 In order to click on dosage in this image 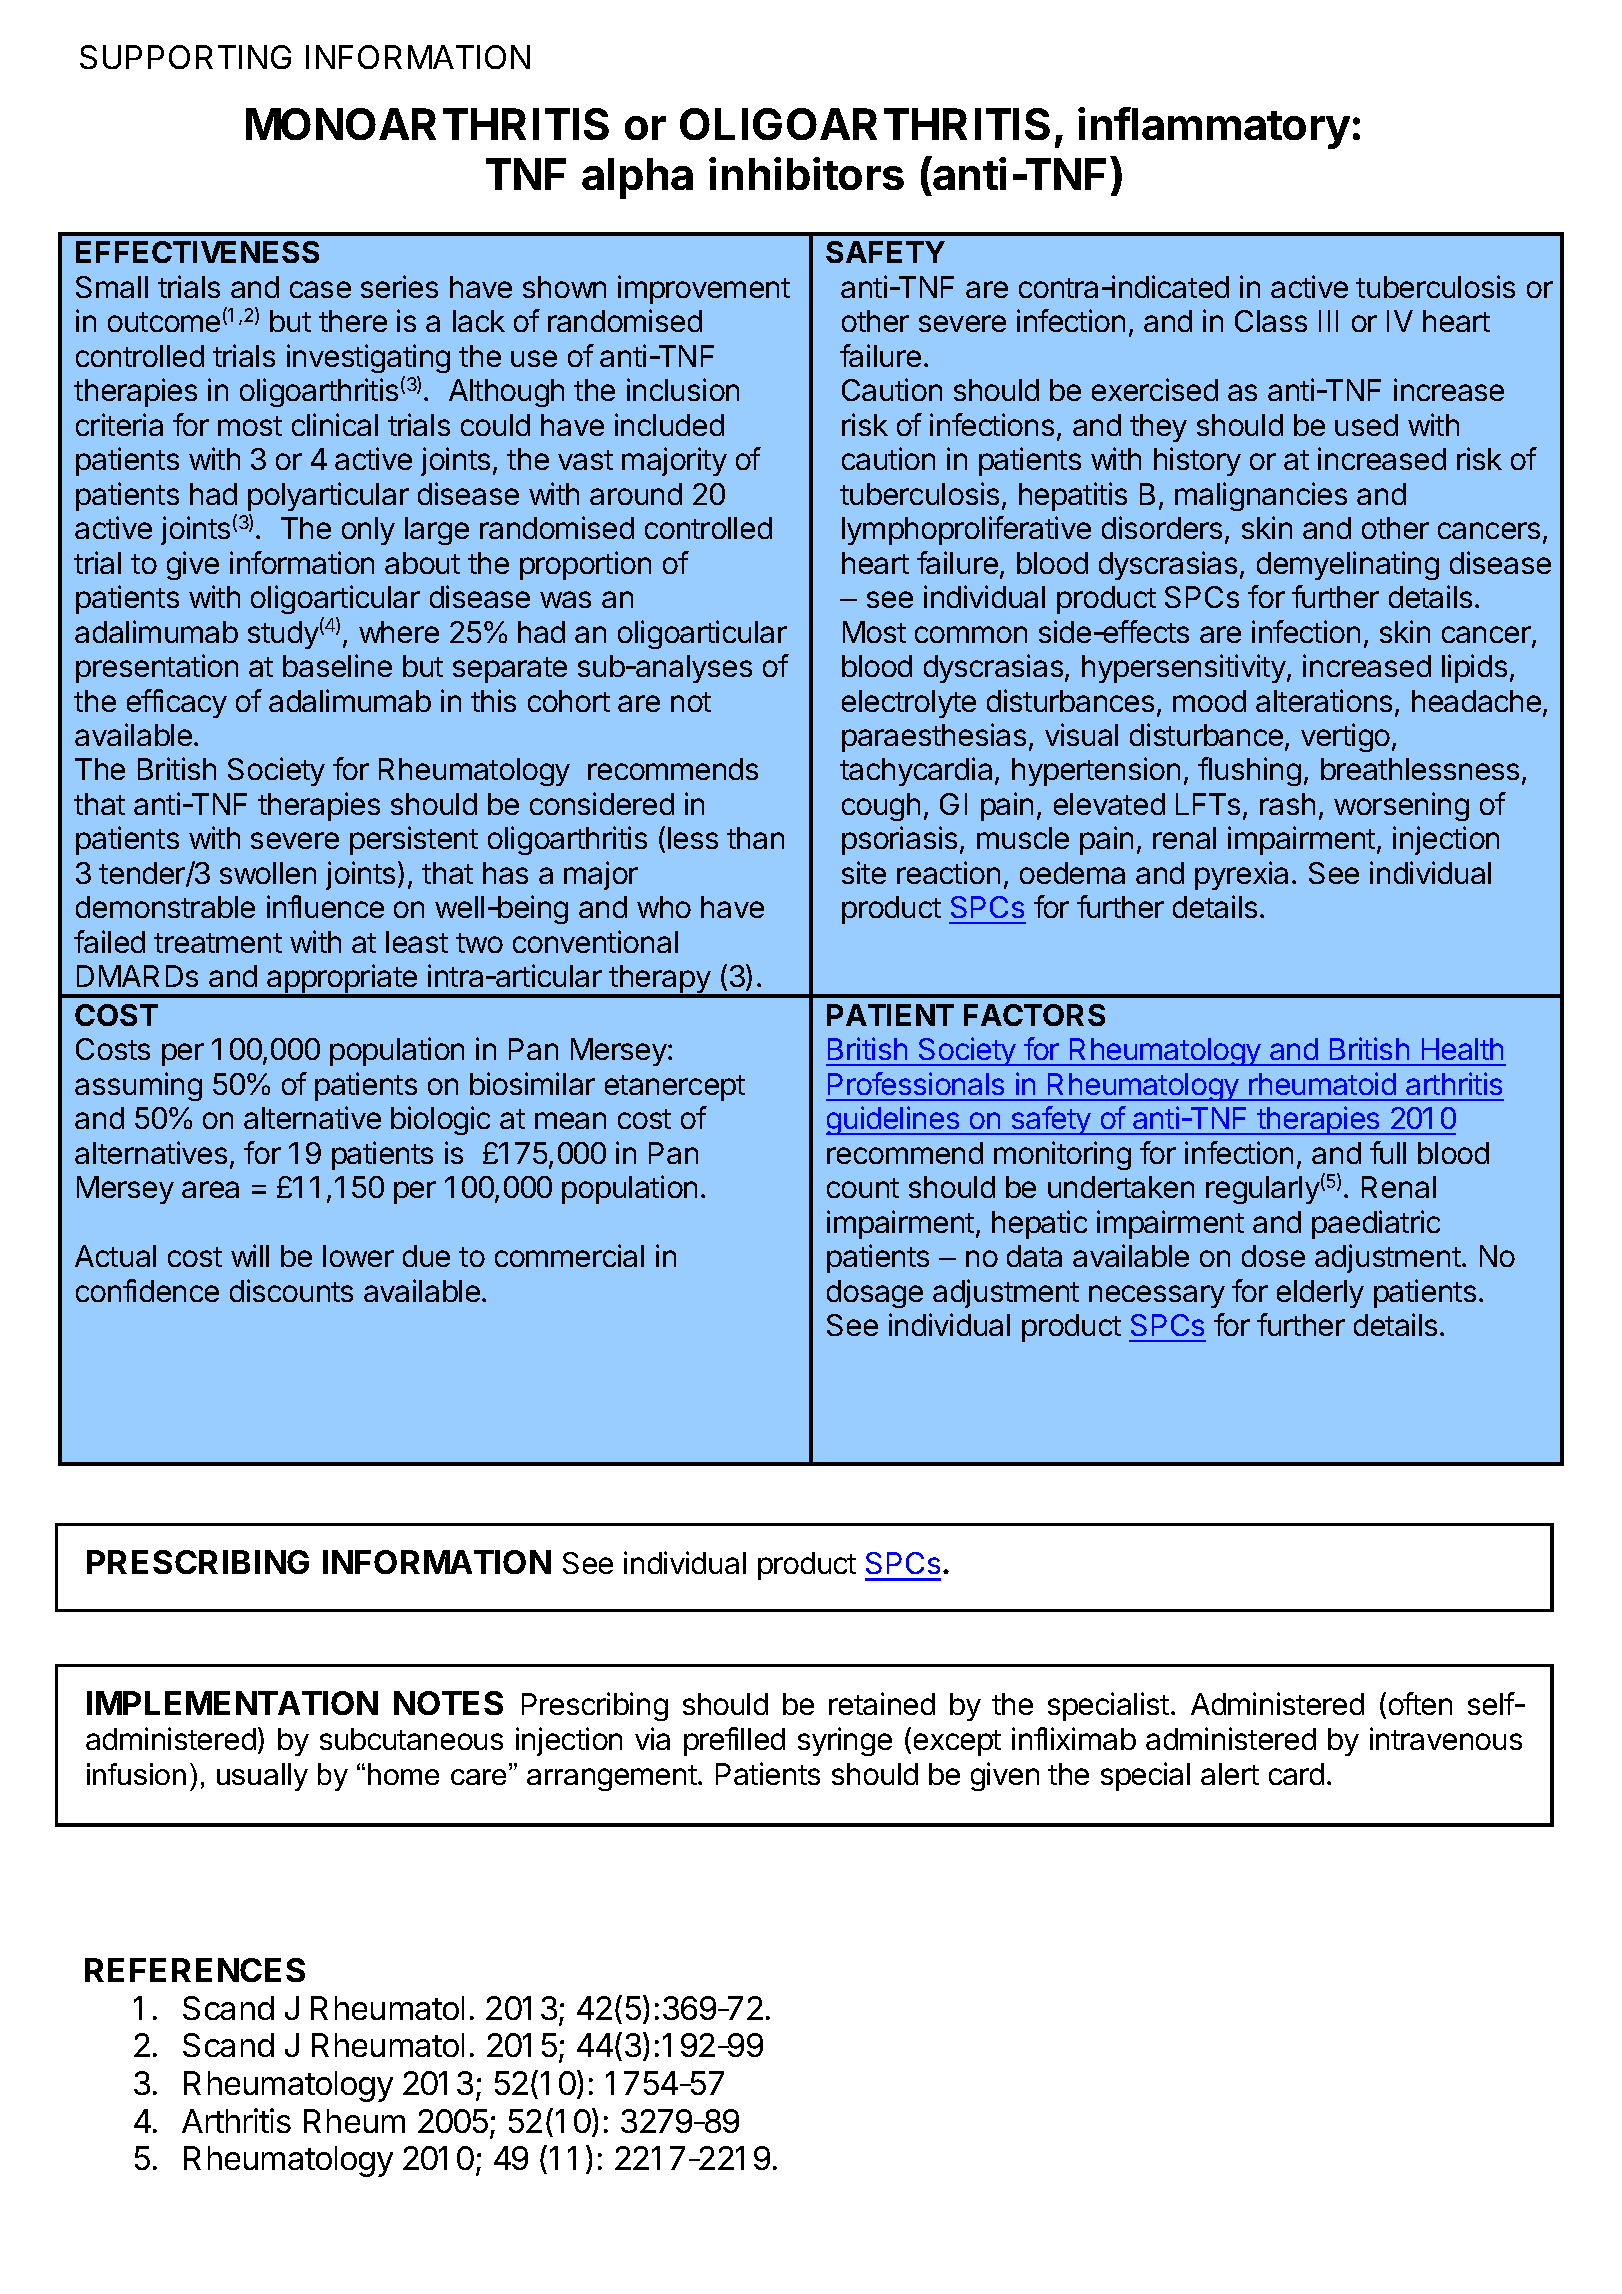, I will do `click(875, 1294)`.
